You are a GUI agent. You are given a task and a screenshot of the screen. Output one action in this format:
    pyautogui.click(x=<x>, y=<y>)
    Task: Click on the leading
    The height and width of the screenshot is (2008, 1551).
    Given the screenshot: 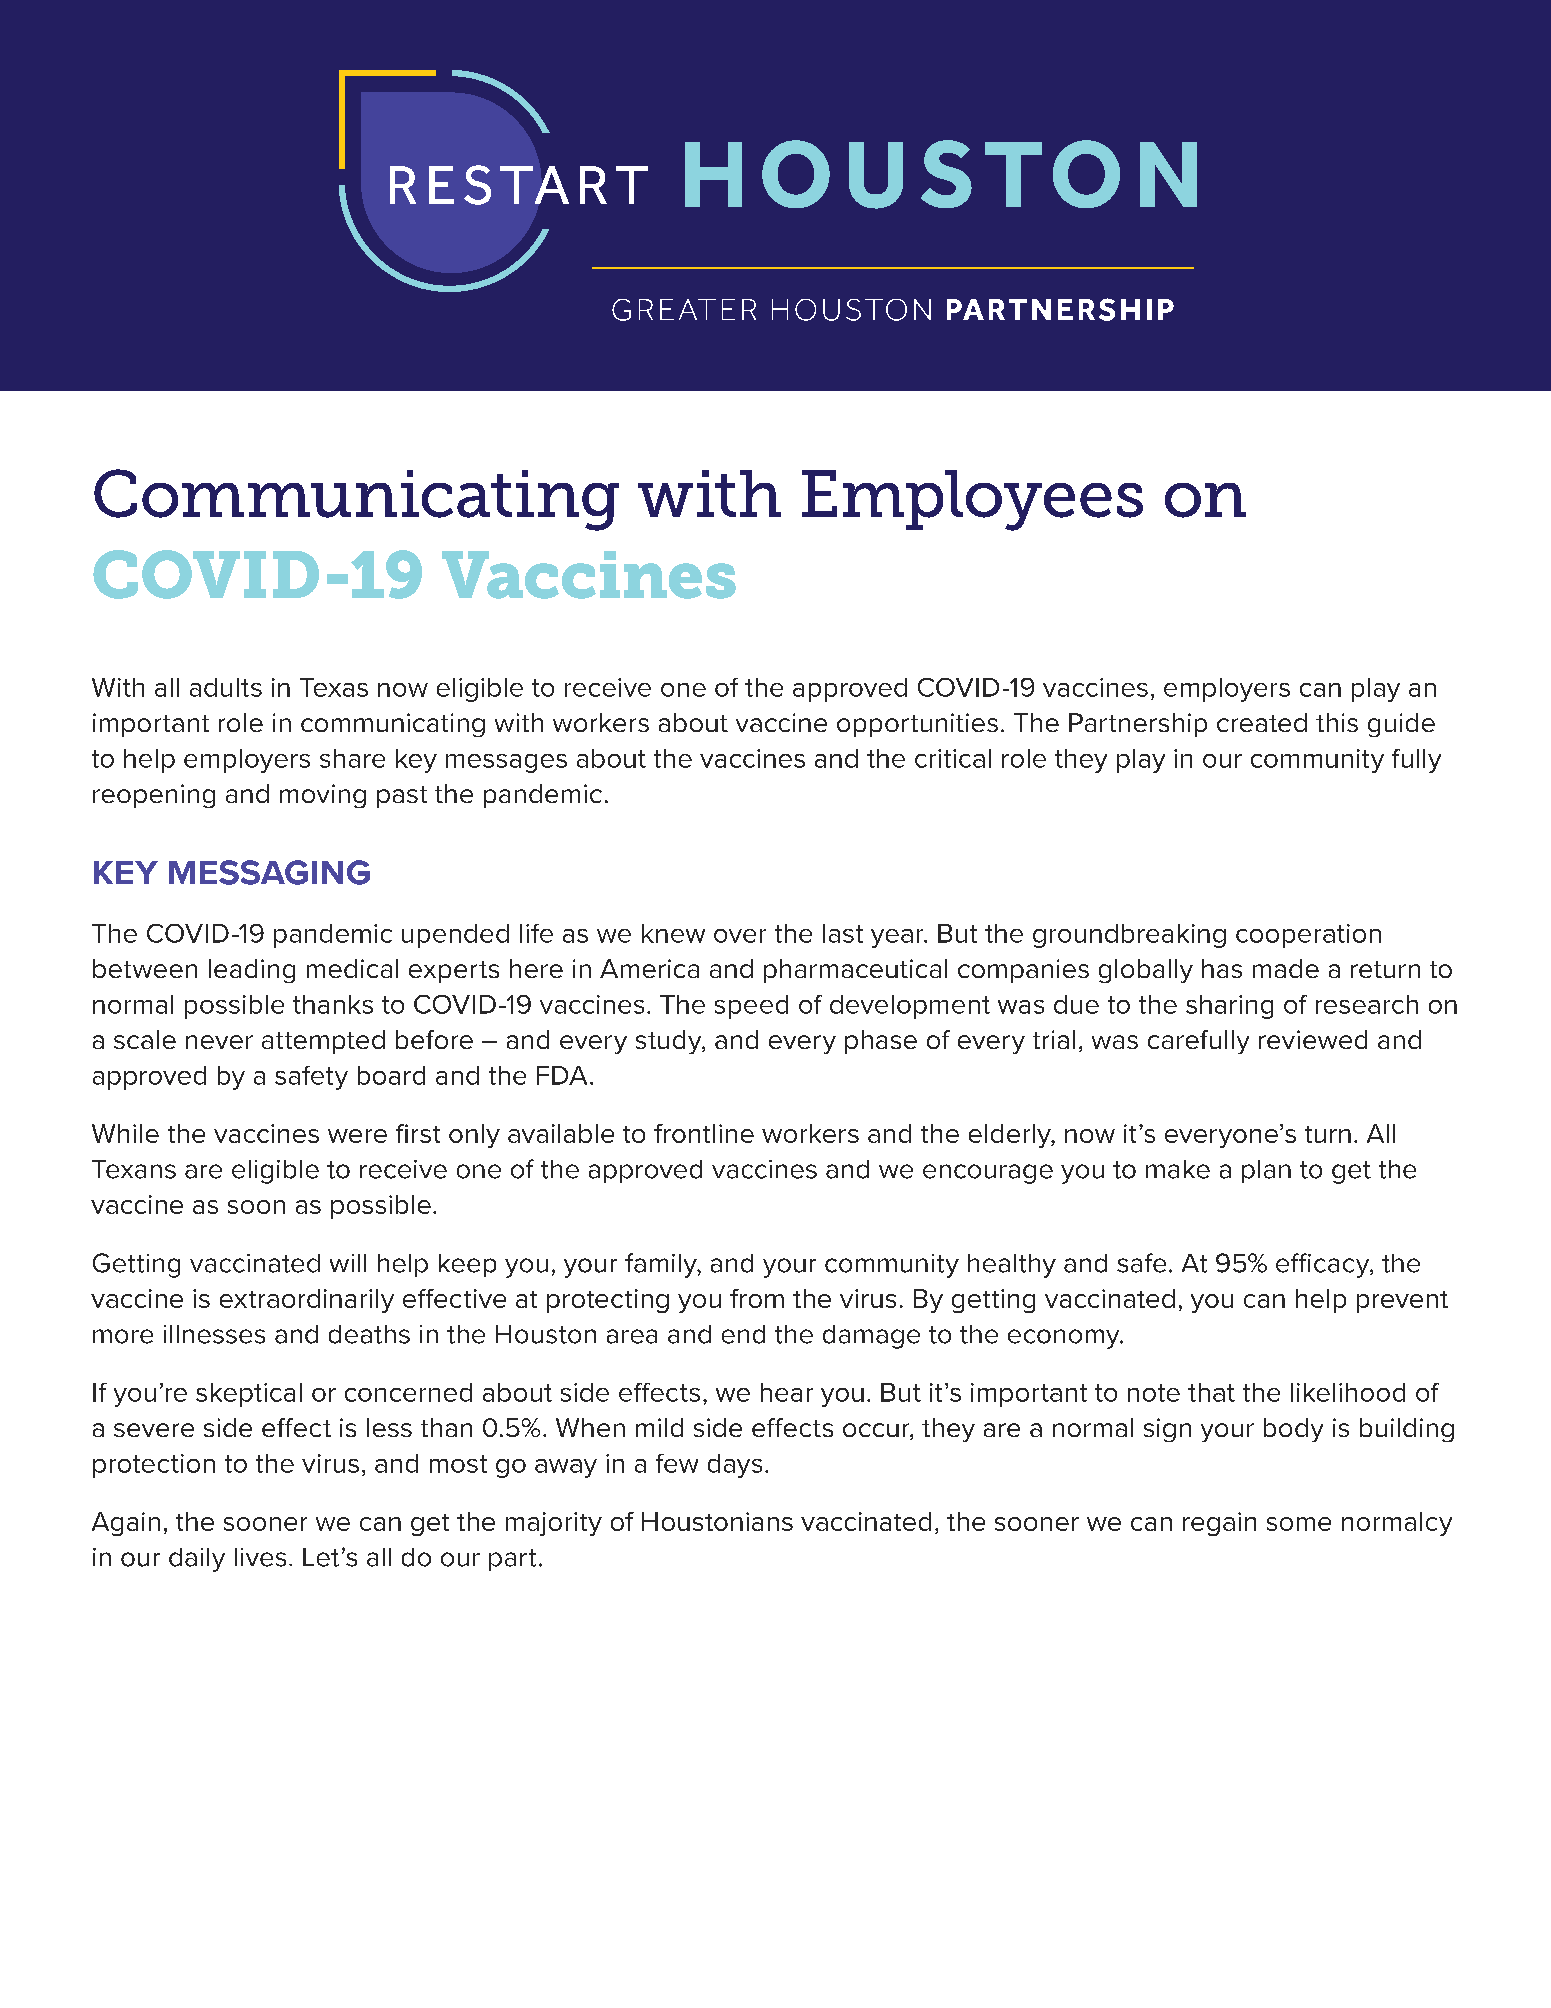 What is the action you would take?
    pyautogui.click(x=252, y=971)
